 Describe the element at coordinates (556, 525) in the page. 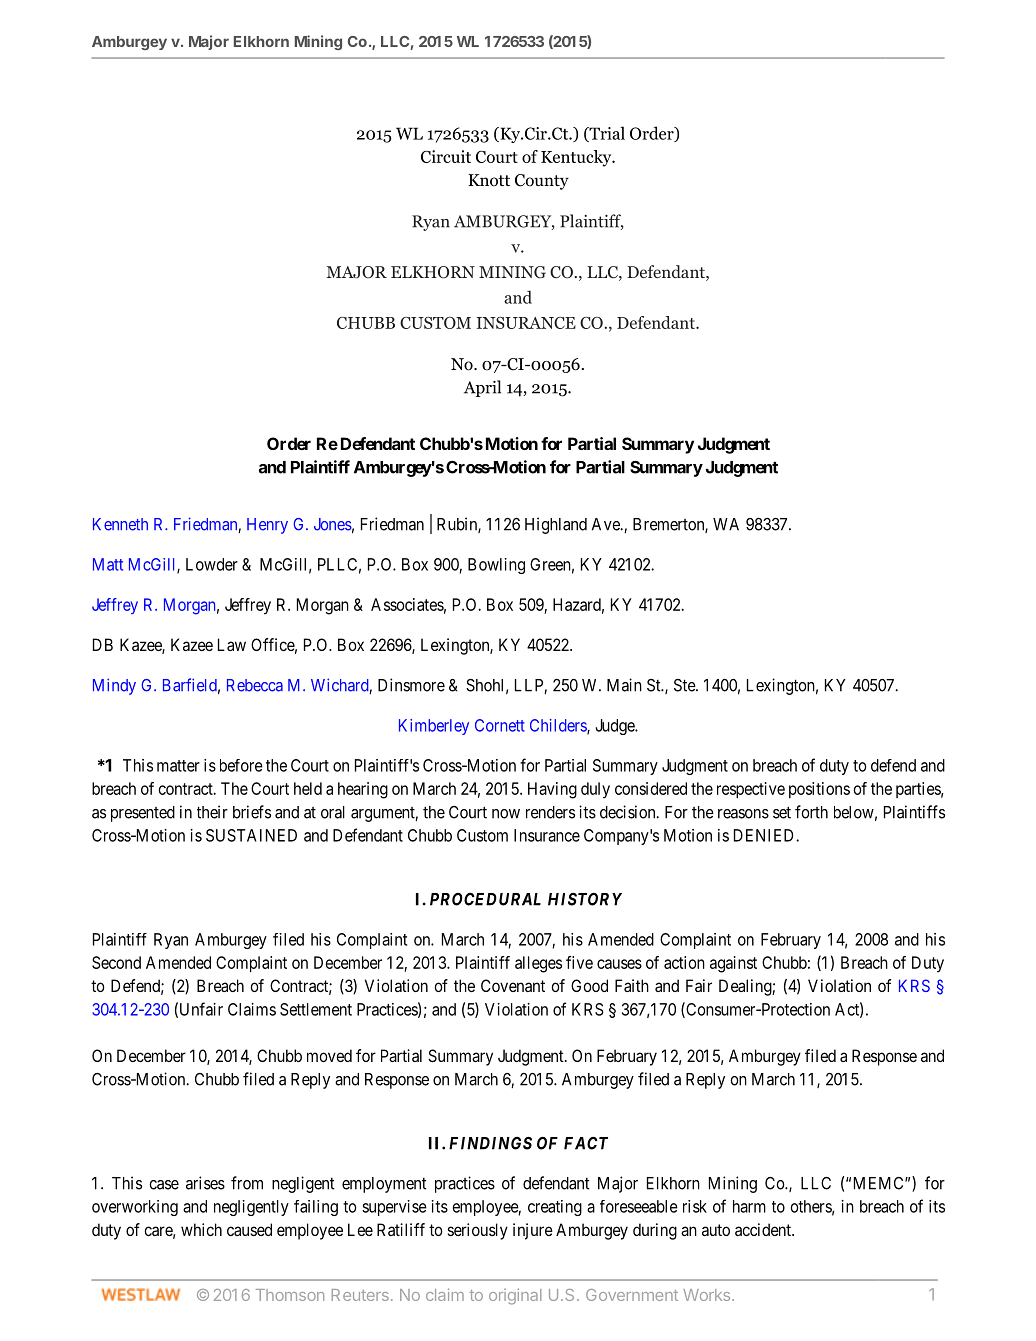

I see `Highland` at that location.
